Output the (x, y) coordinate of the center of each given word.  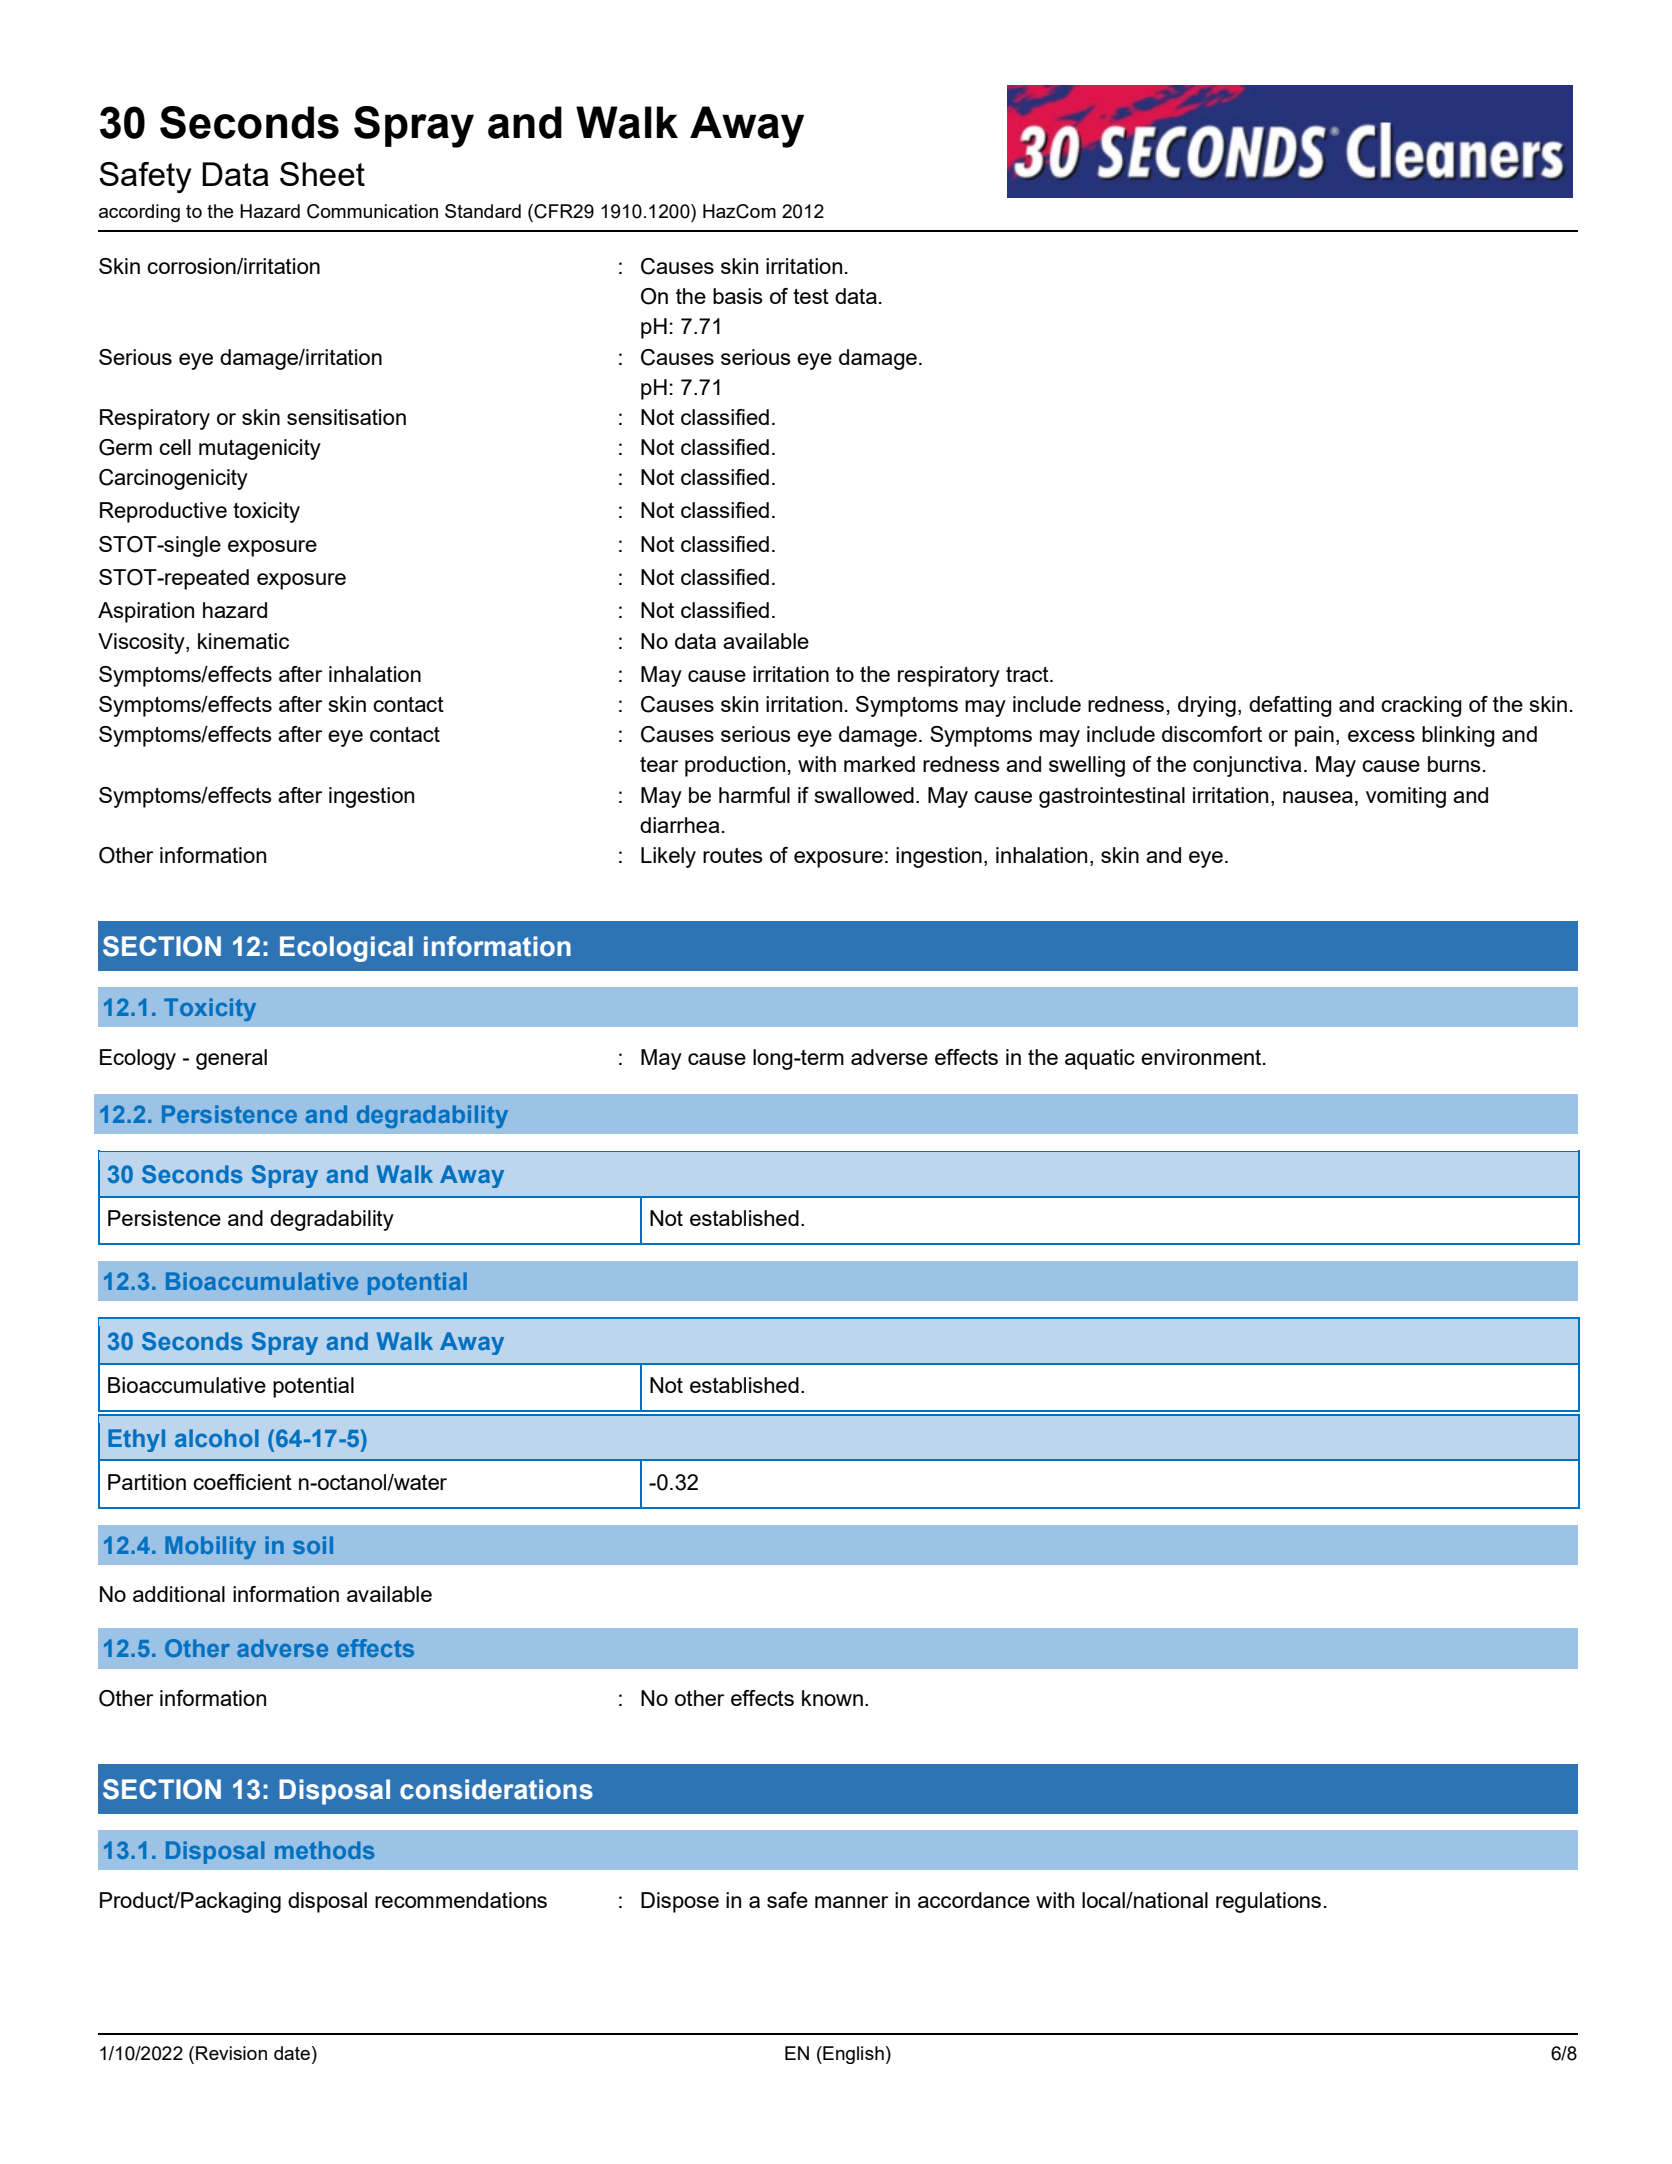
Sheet (322, 174)
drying (1207, 706)
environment (1202, 1057)
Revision (231, 2053)
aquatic (1100, 1059)
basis (738, 296)
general (231, 1059)
